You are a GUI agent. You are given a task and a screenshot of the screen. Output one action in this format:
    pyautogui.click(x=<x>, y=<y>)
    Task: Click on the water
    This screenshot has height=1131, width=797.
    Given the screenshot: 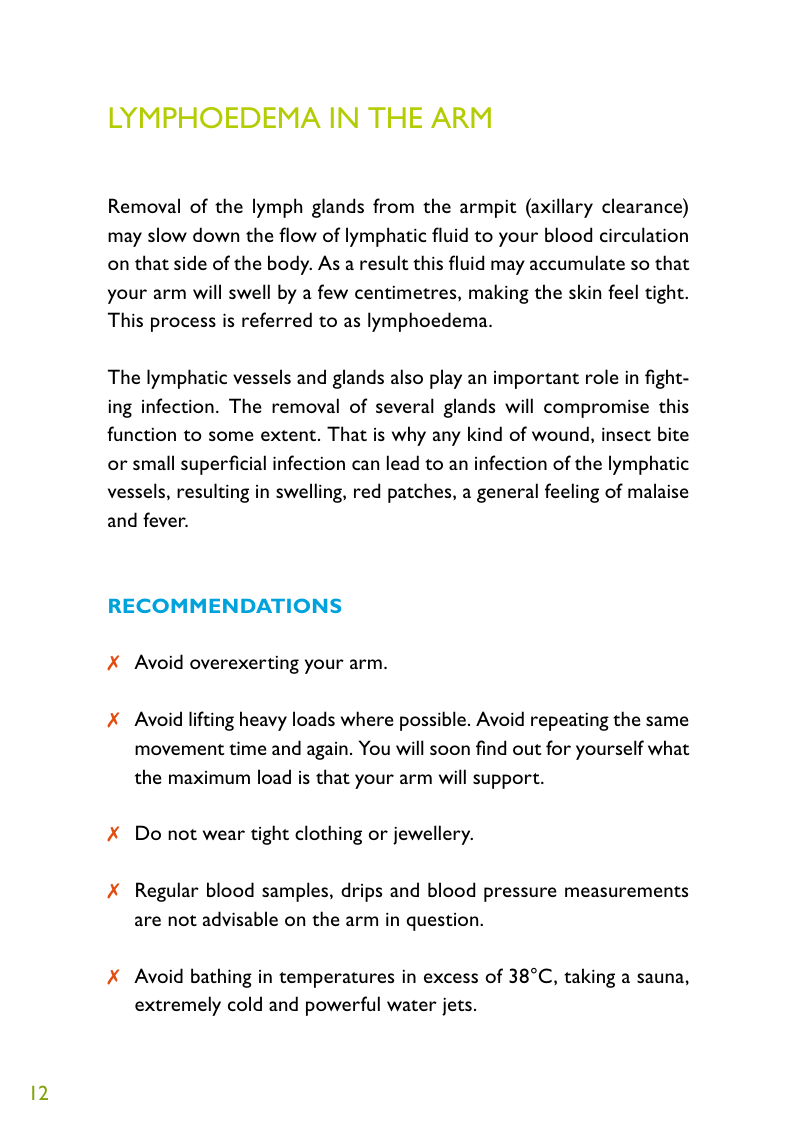 What is the action you would take?
    pyautogui.click(x=412, y=1005)
